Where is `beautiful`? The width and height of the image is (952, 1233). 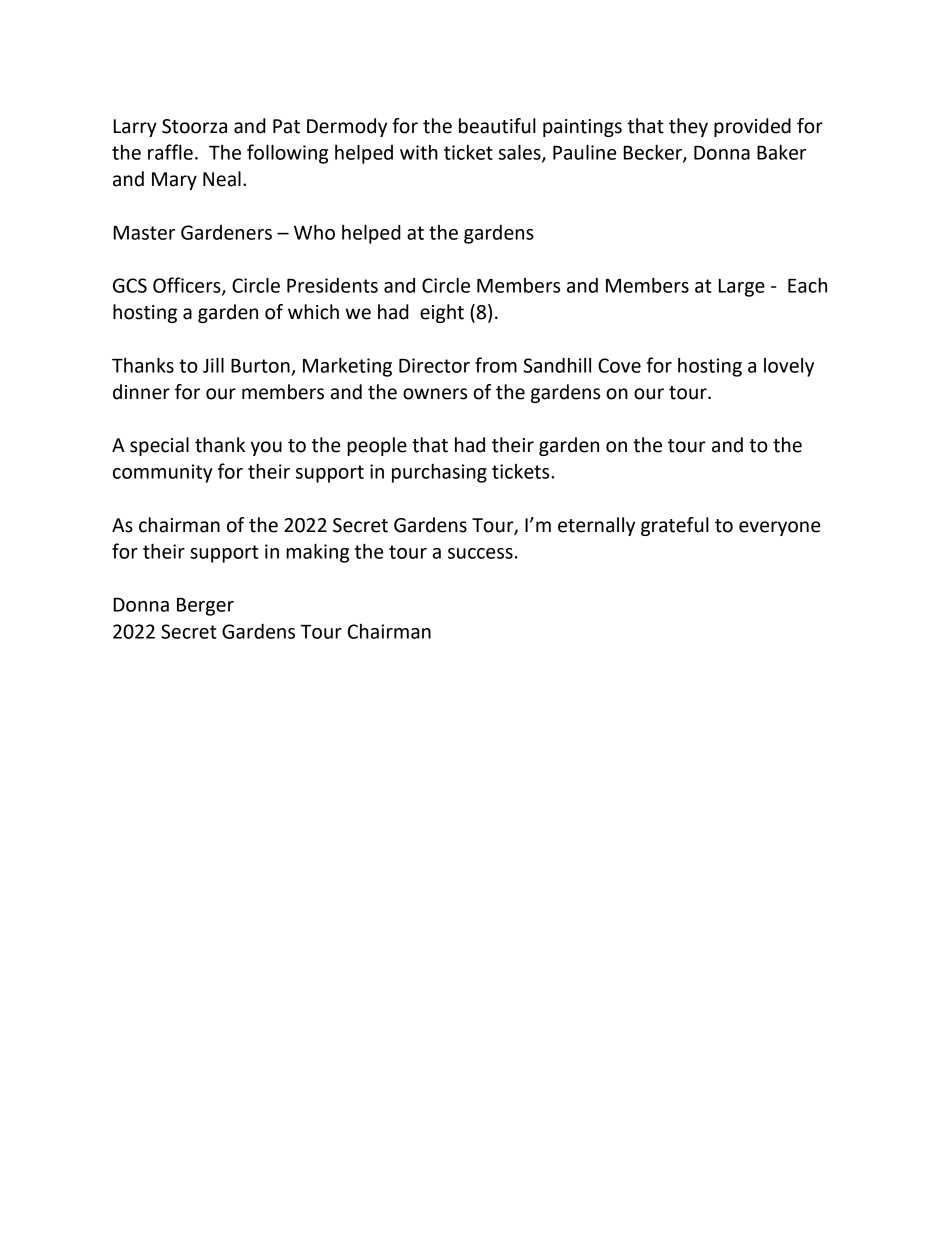
beautiful is located at coordinates (497, 126).
